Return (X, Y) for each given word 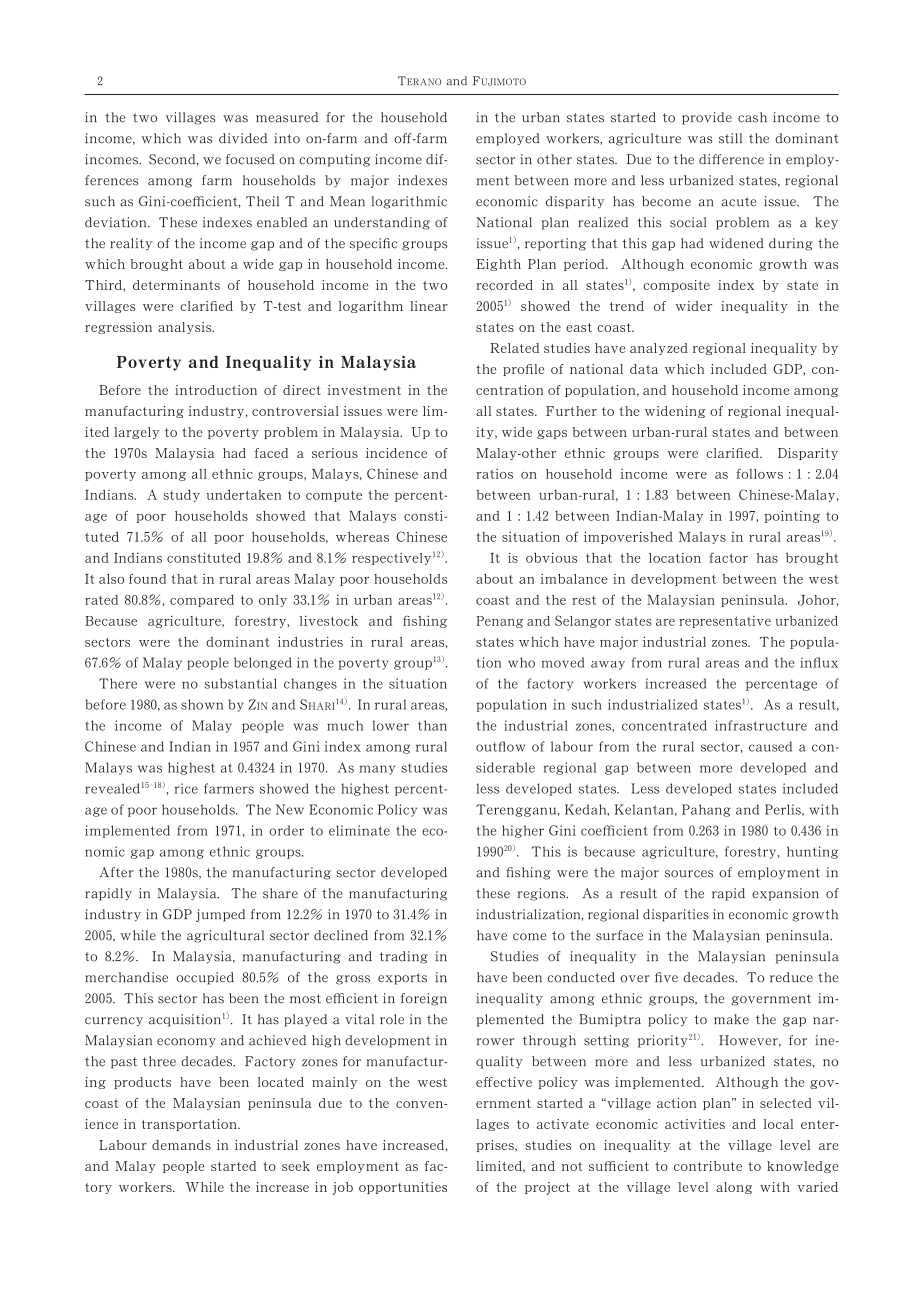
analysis (186, 328)
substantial (240, 683)
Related (514, 348)
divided (243, 138)
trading (404, 957)
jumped (220, 915)
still (730, 138)
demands (181, 1145)
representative (725, 622)
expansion (785, 894)
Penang (499, 622)
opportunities (403, 1188)
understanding (382, 223)
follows (759, 473)
